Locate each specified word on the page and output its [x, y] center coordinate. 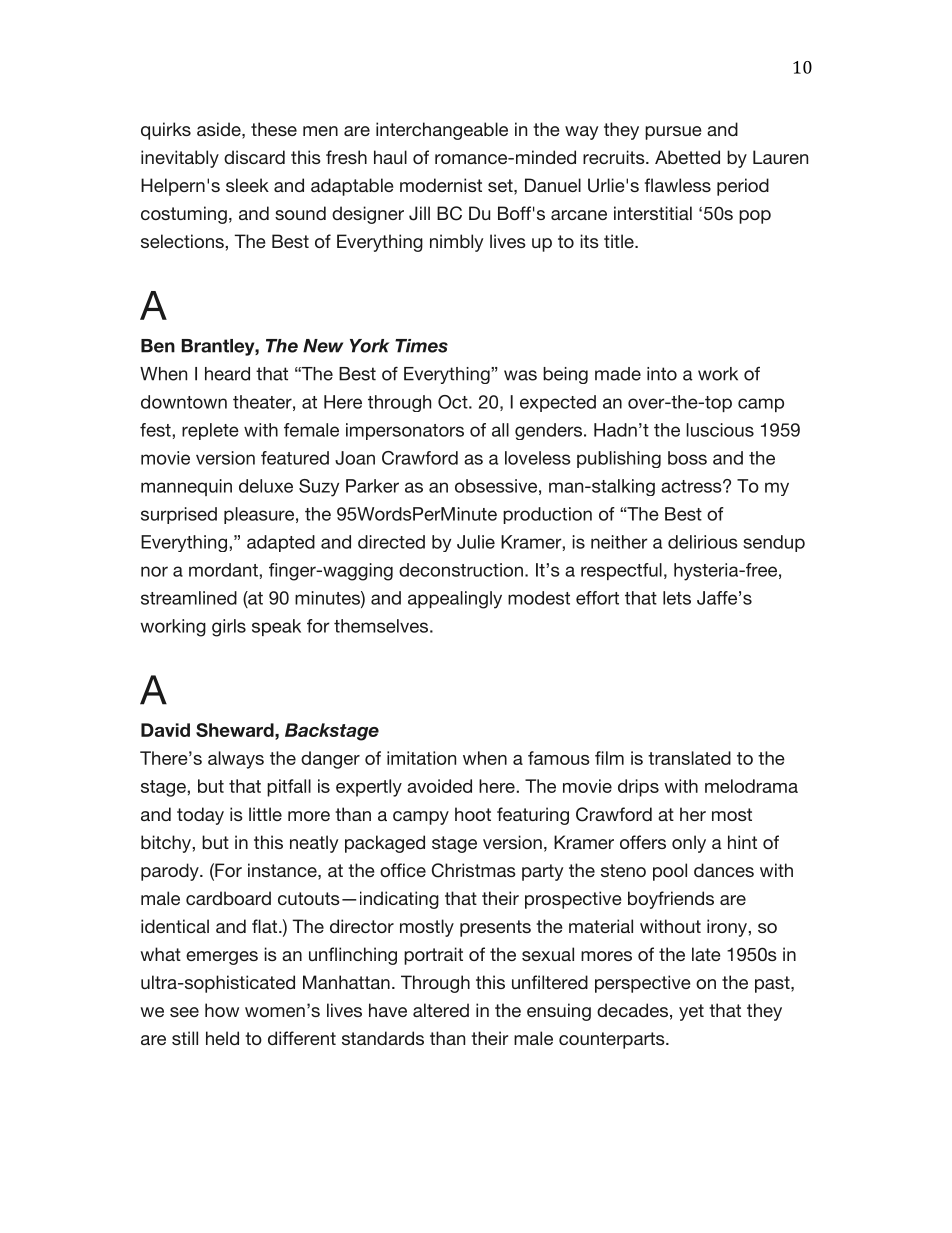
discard [254, 157]
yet [691, 1012]
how [222, 1010]
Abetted [687, 157]
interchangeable [442, 131]
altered [441, 1010]
